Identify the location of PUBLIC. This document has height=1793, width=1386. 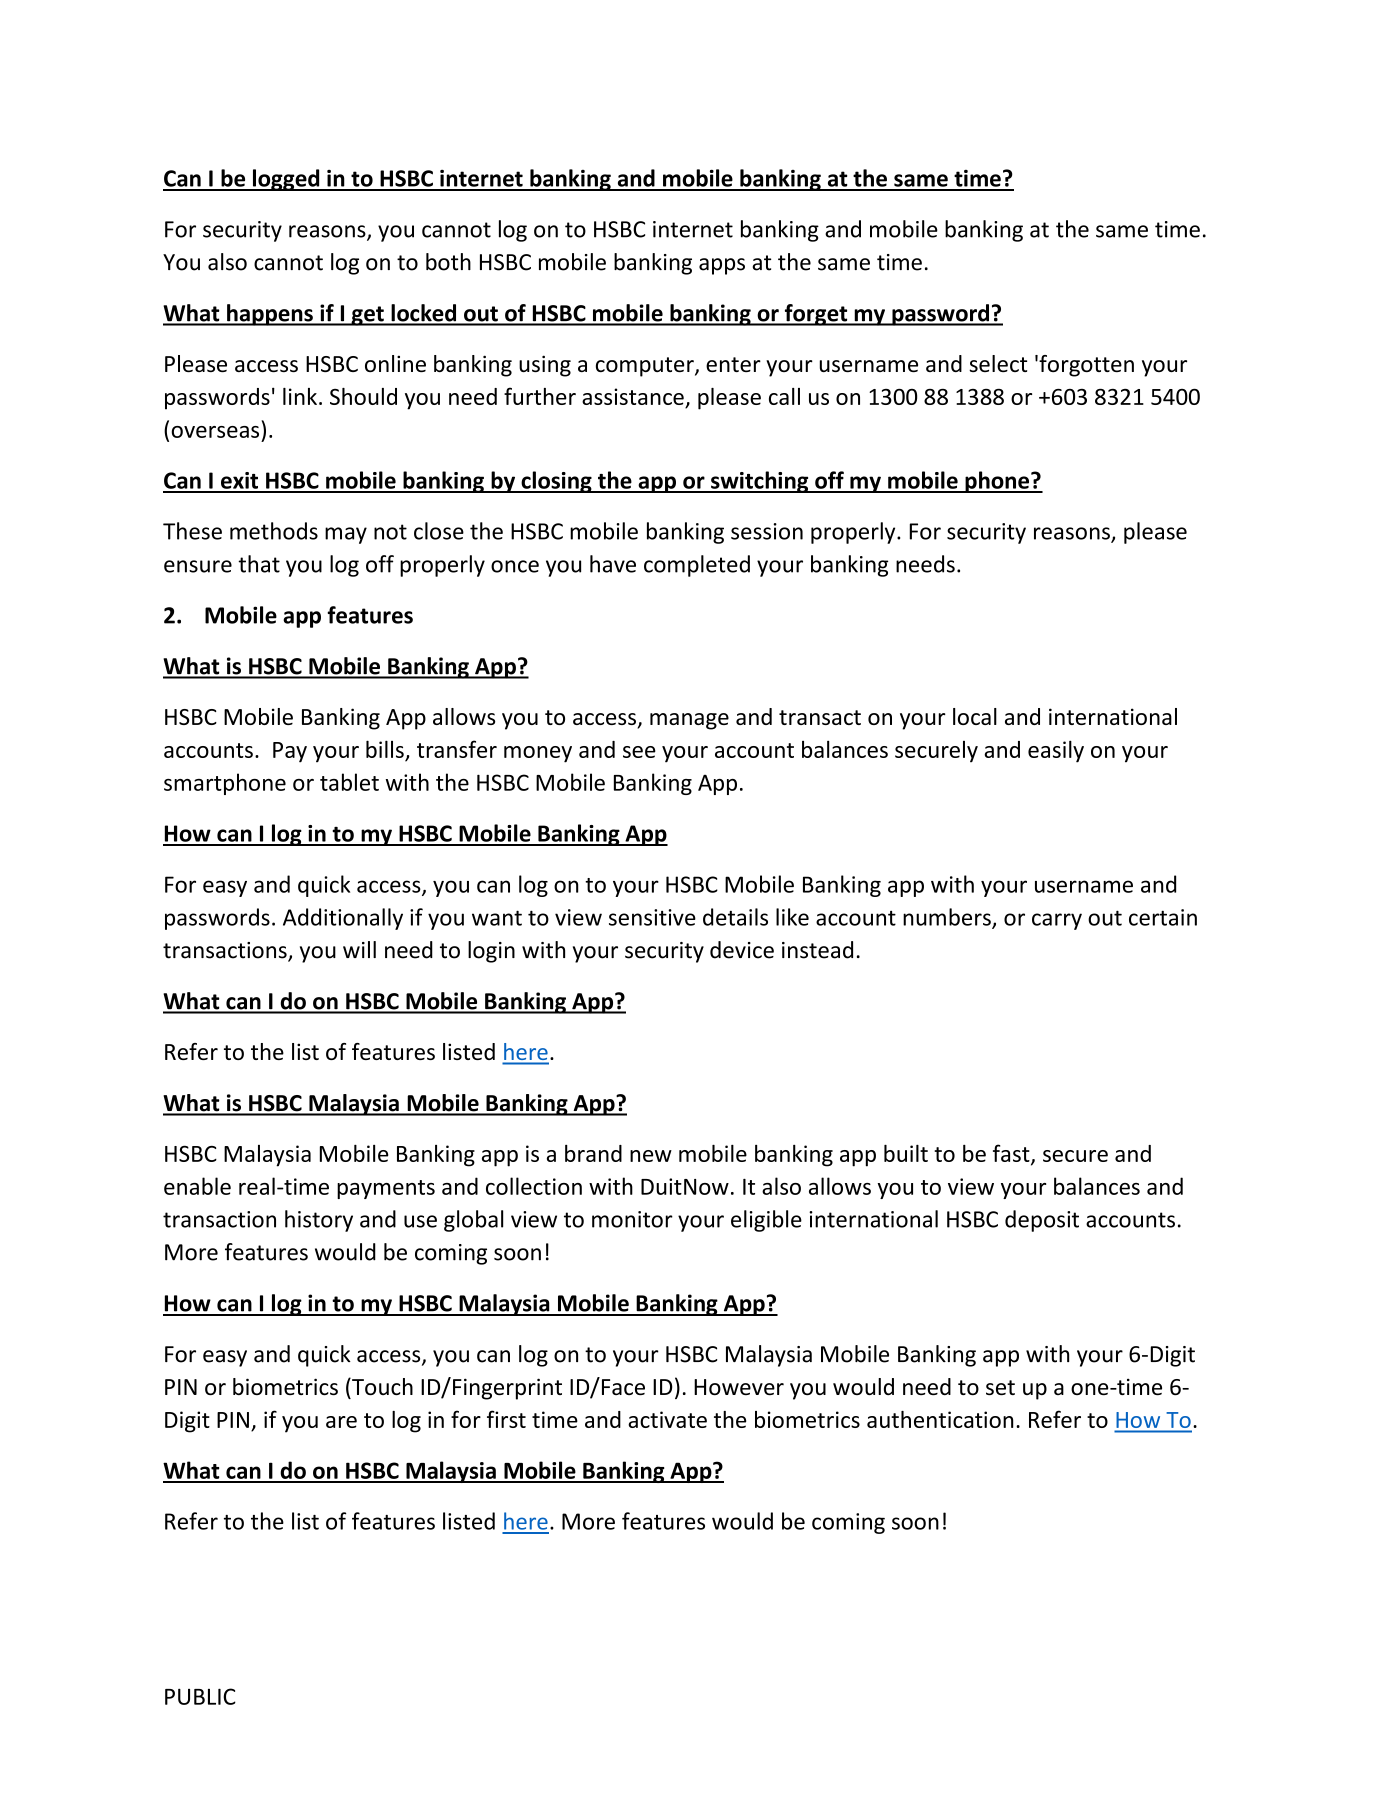
(200, 1696).
